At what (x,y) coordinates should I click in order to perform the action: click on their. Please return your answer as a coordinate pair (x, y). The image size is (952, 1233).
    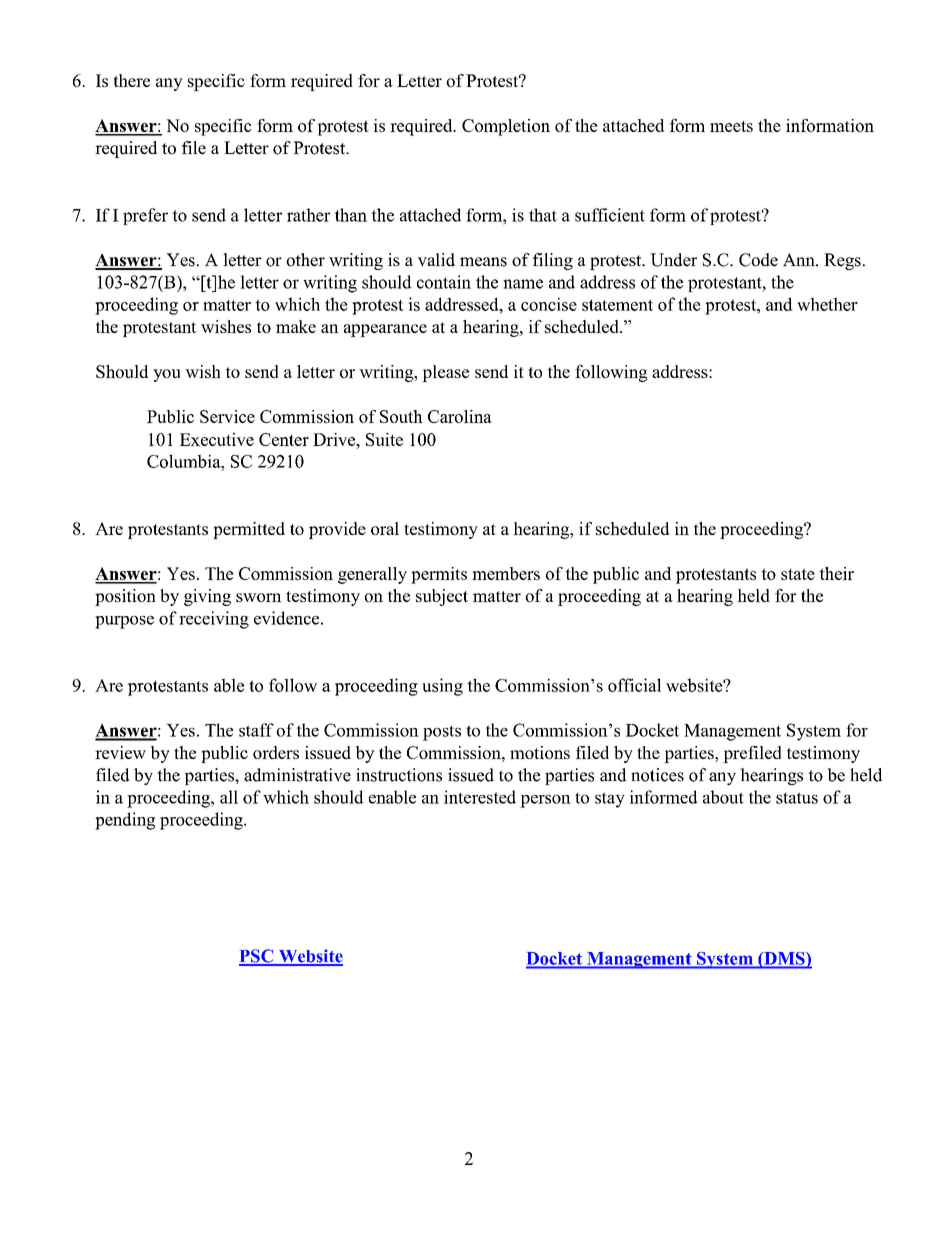
    Looking at the image, I should click on (836, 573).
